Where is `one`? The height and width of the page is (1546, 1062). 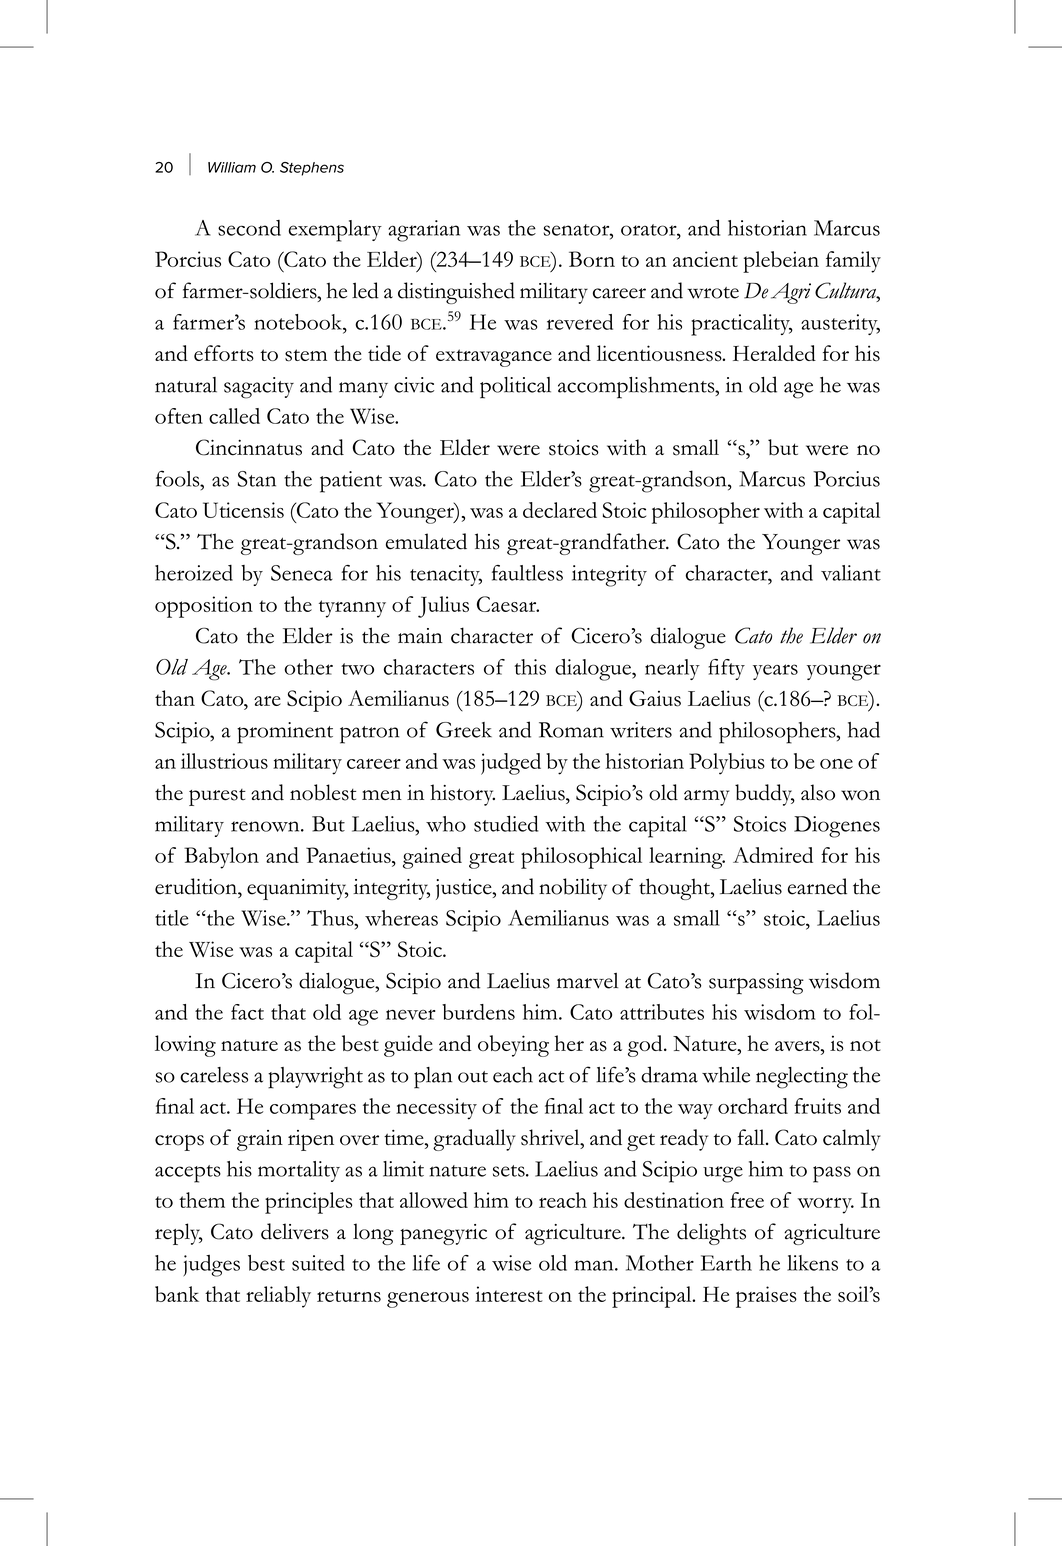
one is located at coordinates (836, 764).
